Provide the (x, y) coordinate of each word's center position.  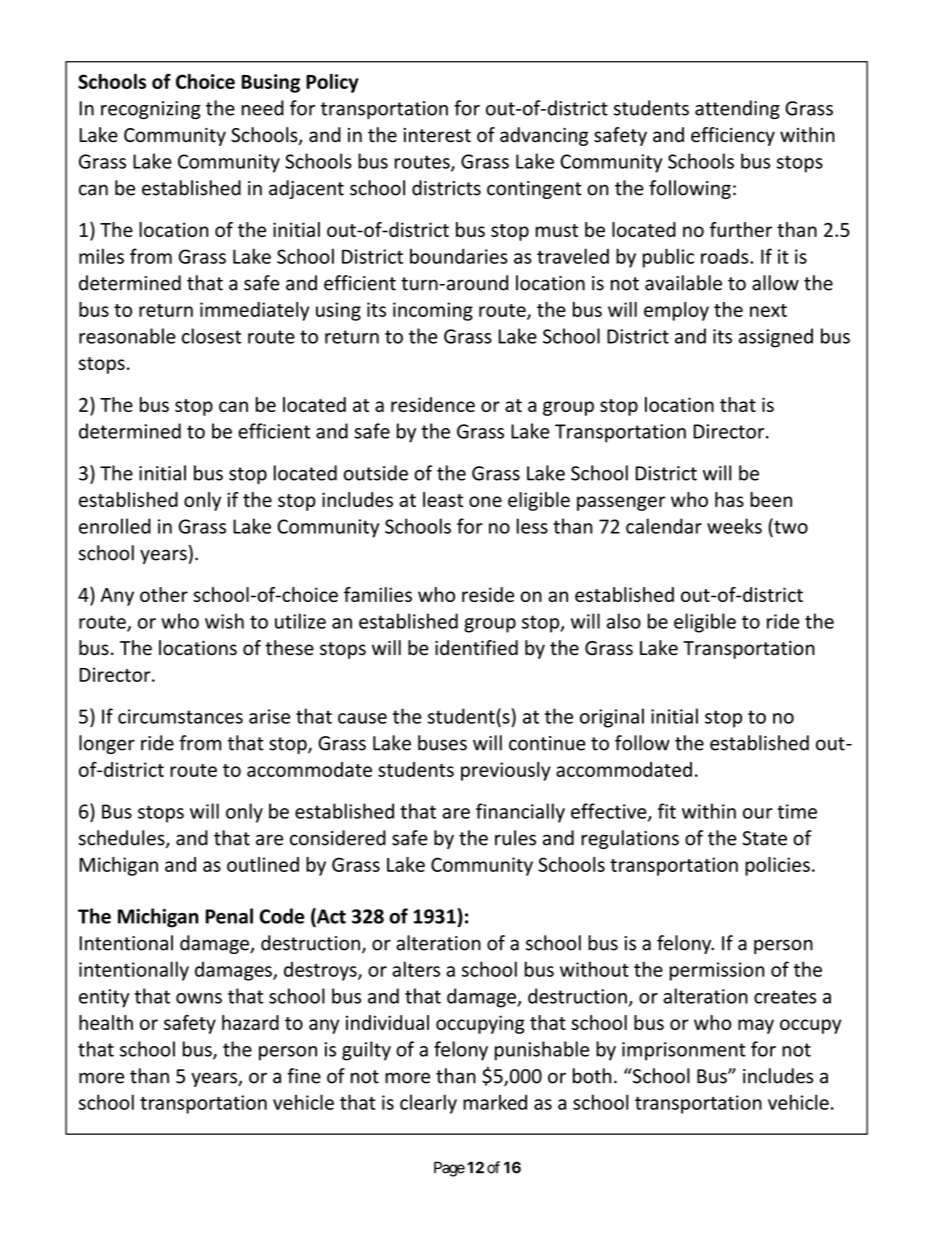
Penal (229, 916)
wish (224, 621)
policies (777, 866)
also (624, 621)
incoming (433, 311)
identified (476, 648)
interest (437, 135)
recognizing (151, 110)
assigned (776, 338)
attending (737, 109)
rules (515, 838)
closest (211, 336)
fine (304, 1076)
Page (449, 1169)
